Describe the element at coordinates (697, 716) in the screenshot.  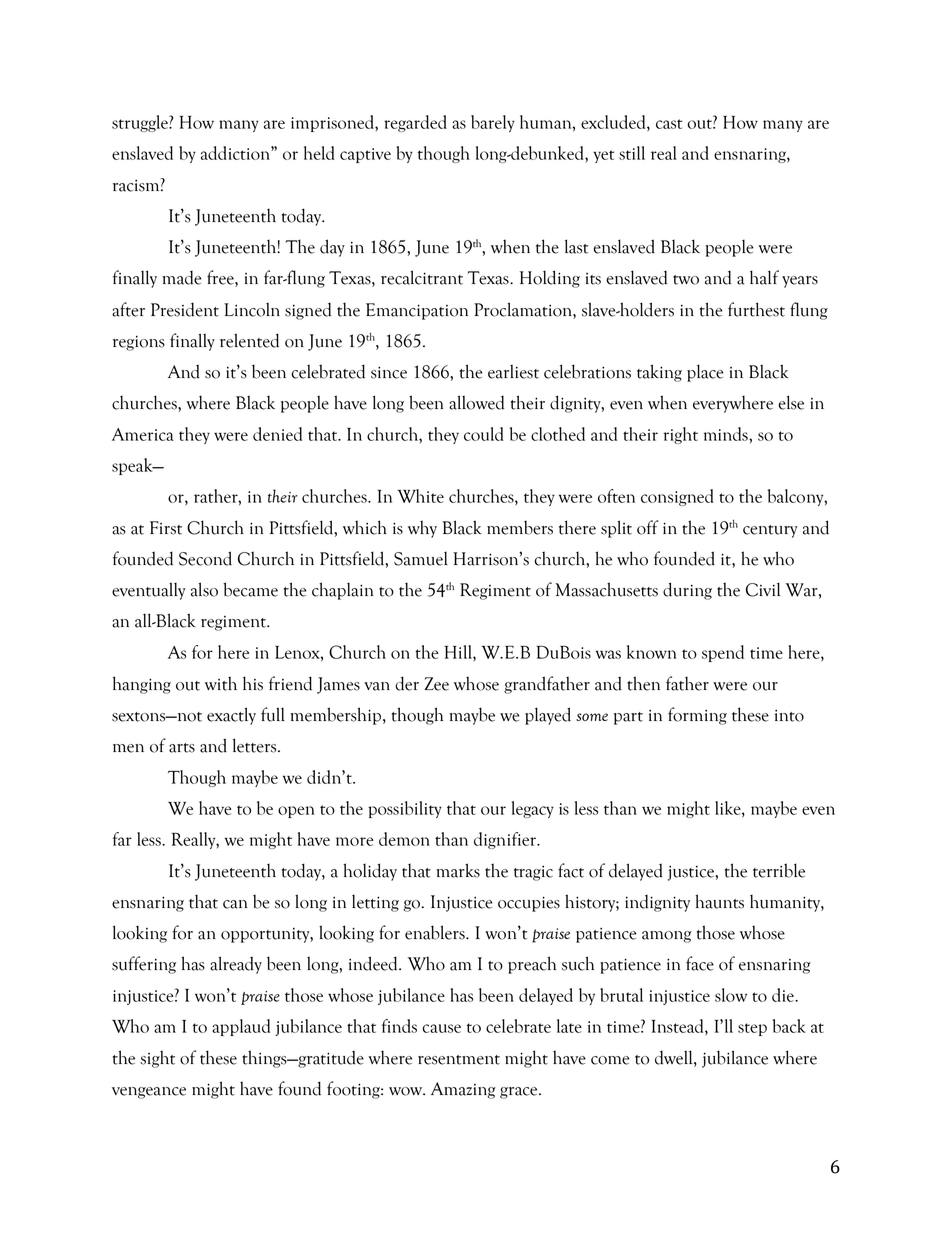
I see `forming` at that location.
